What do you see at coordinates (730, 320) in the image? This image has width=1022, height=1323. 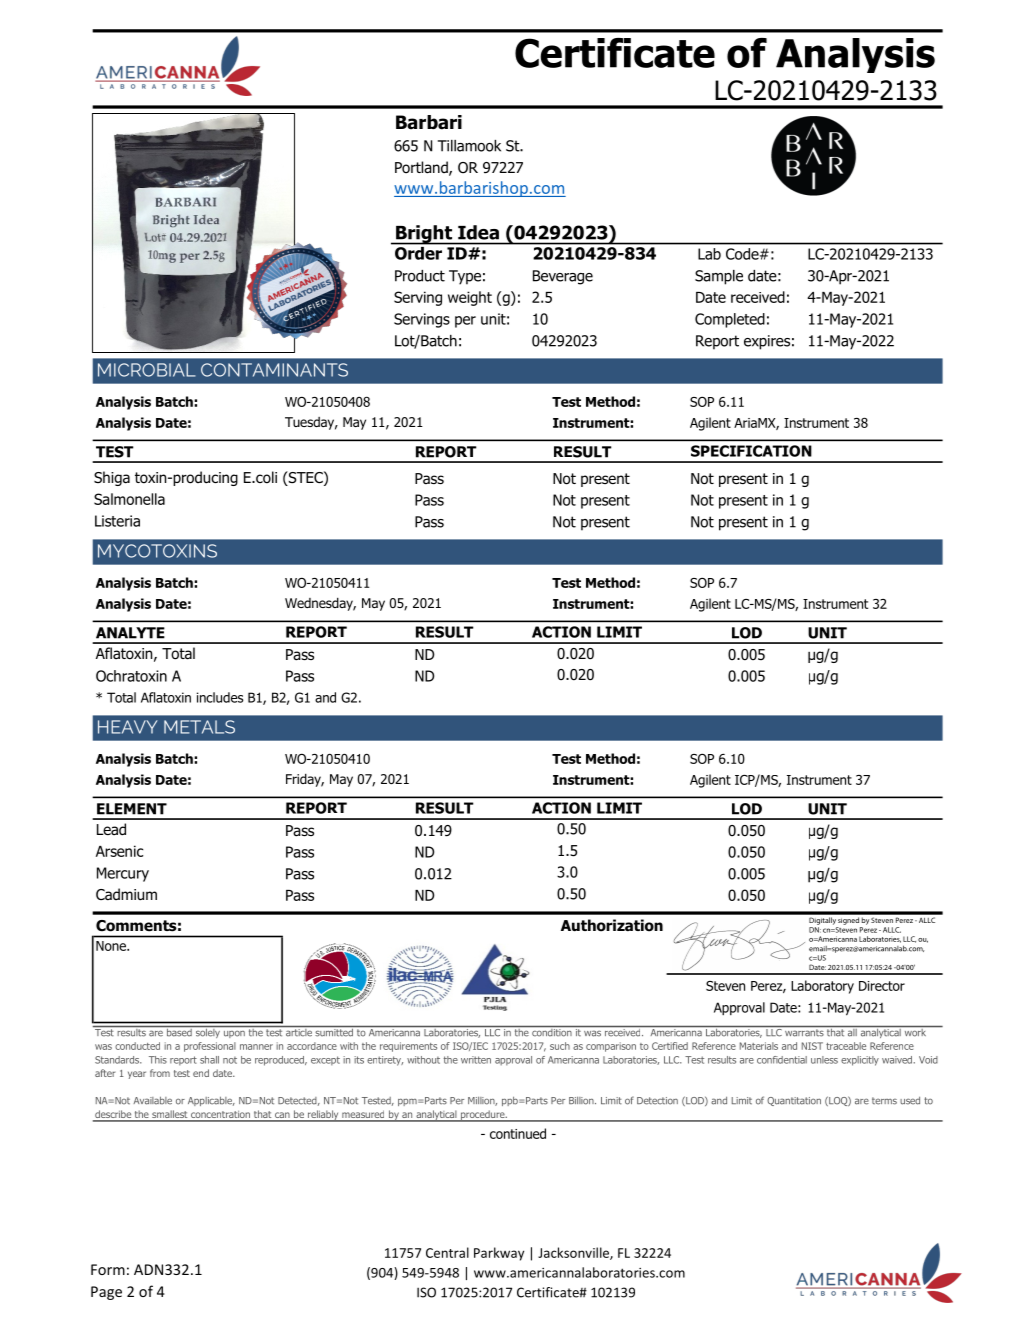 I see `Completed` at bounding box center [730, 320].
